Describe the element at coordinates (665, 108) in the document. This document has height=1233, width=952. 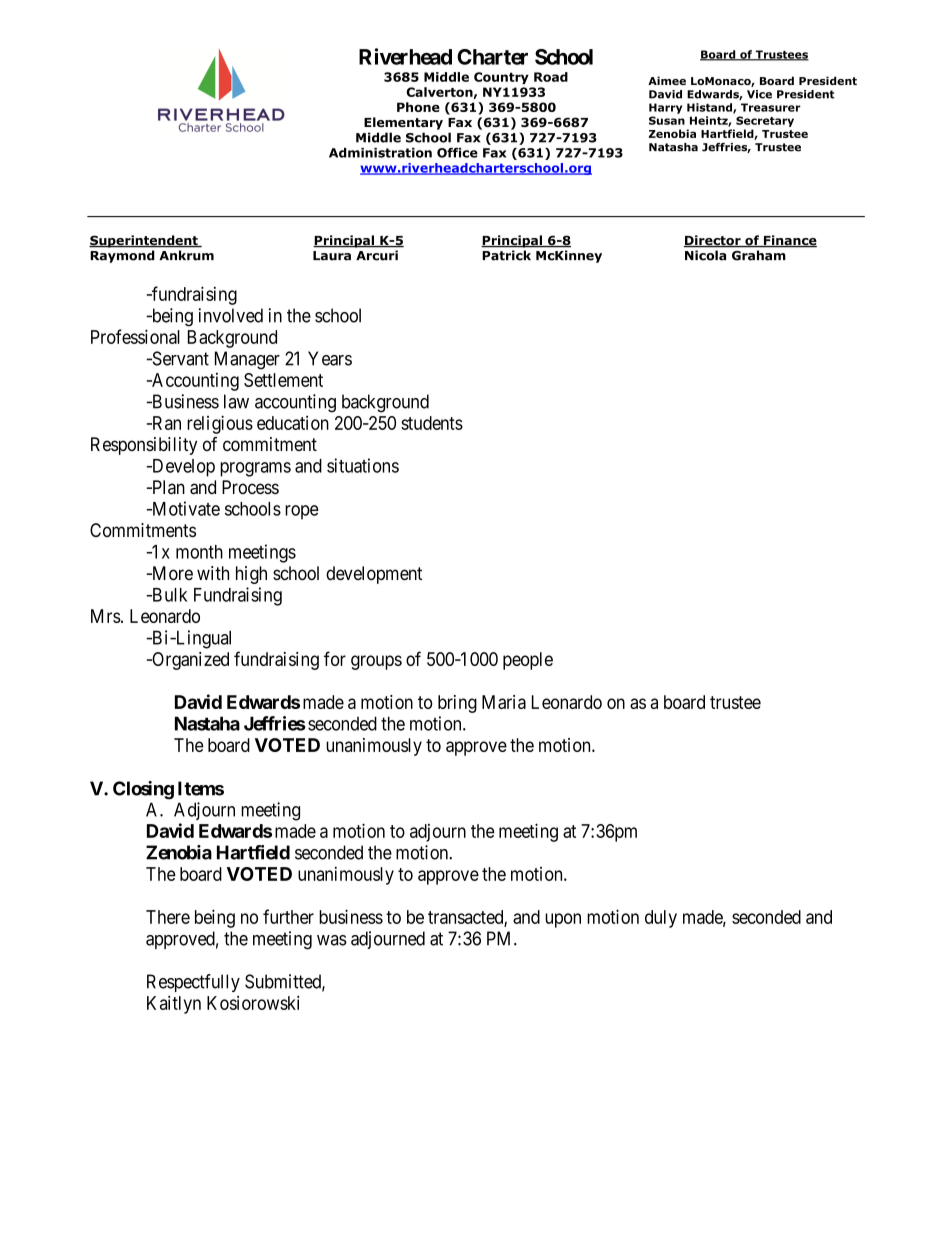
I see `Harry` at that location.
